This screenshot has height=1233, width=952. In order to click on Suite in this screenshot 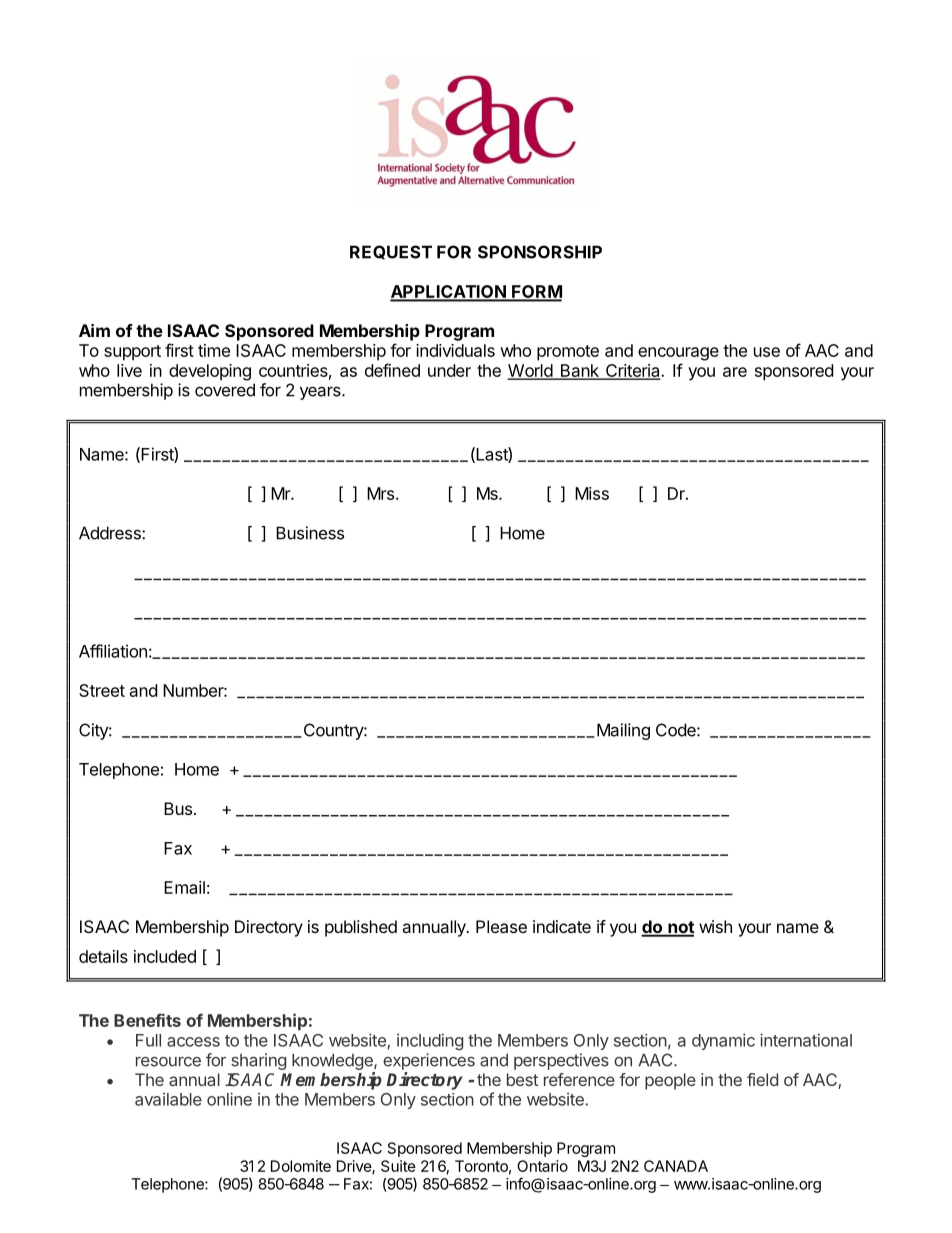, I will do `click(398, 1166)`.
